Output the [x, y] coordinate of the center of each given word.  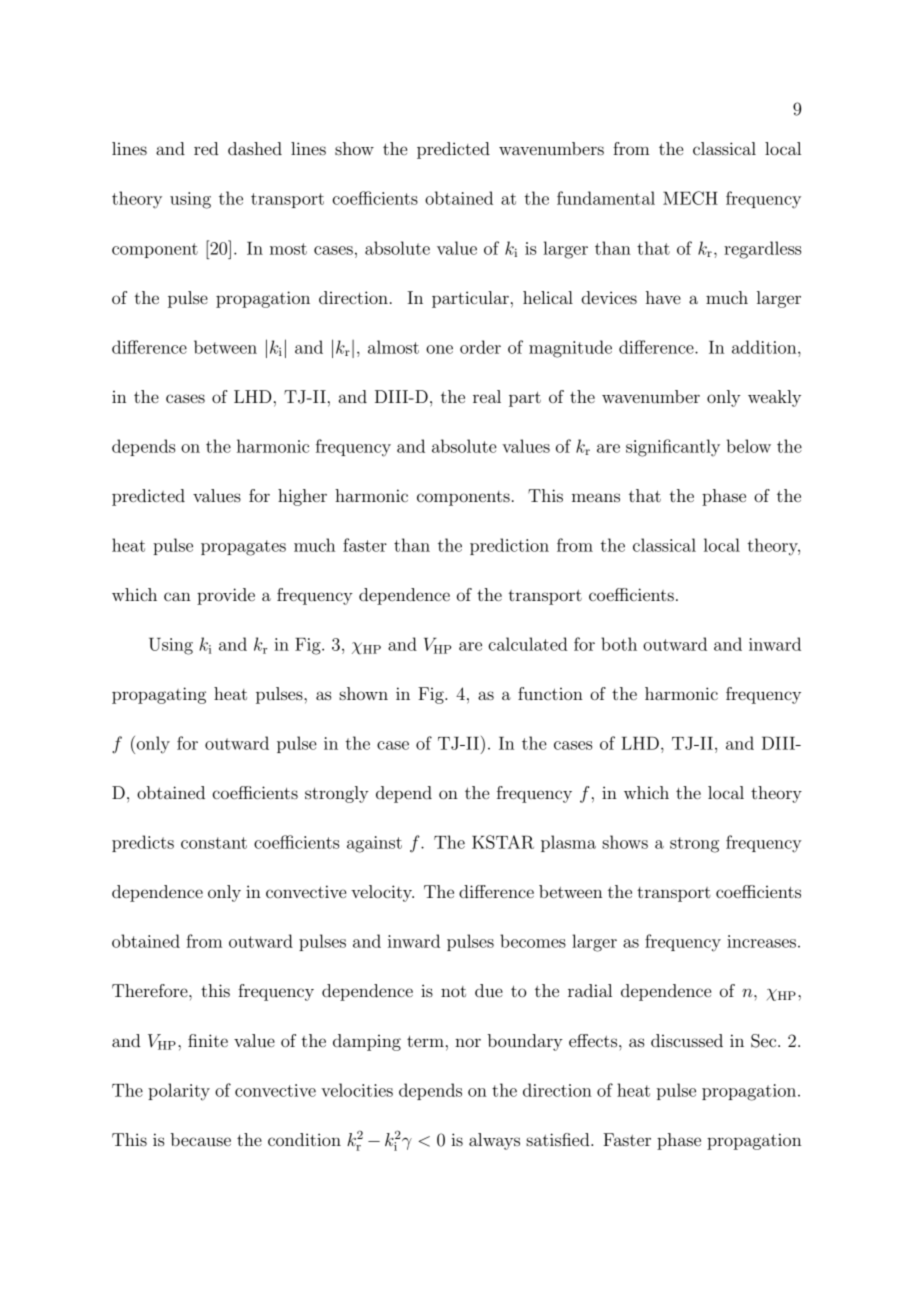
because [201, 1139]
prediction [509, 546]
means [596, 497]
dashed [255, 148]
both [619, 644]
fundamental [606, 198]
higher [302, 497]
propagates [243, 548]
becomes [533, 941]
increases [761, 941]
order [480, 347]
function [550, 693]
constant [214, 843]
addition [765, 347]
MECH [690, 198]
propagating [159, 695]
